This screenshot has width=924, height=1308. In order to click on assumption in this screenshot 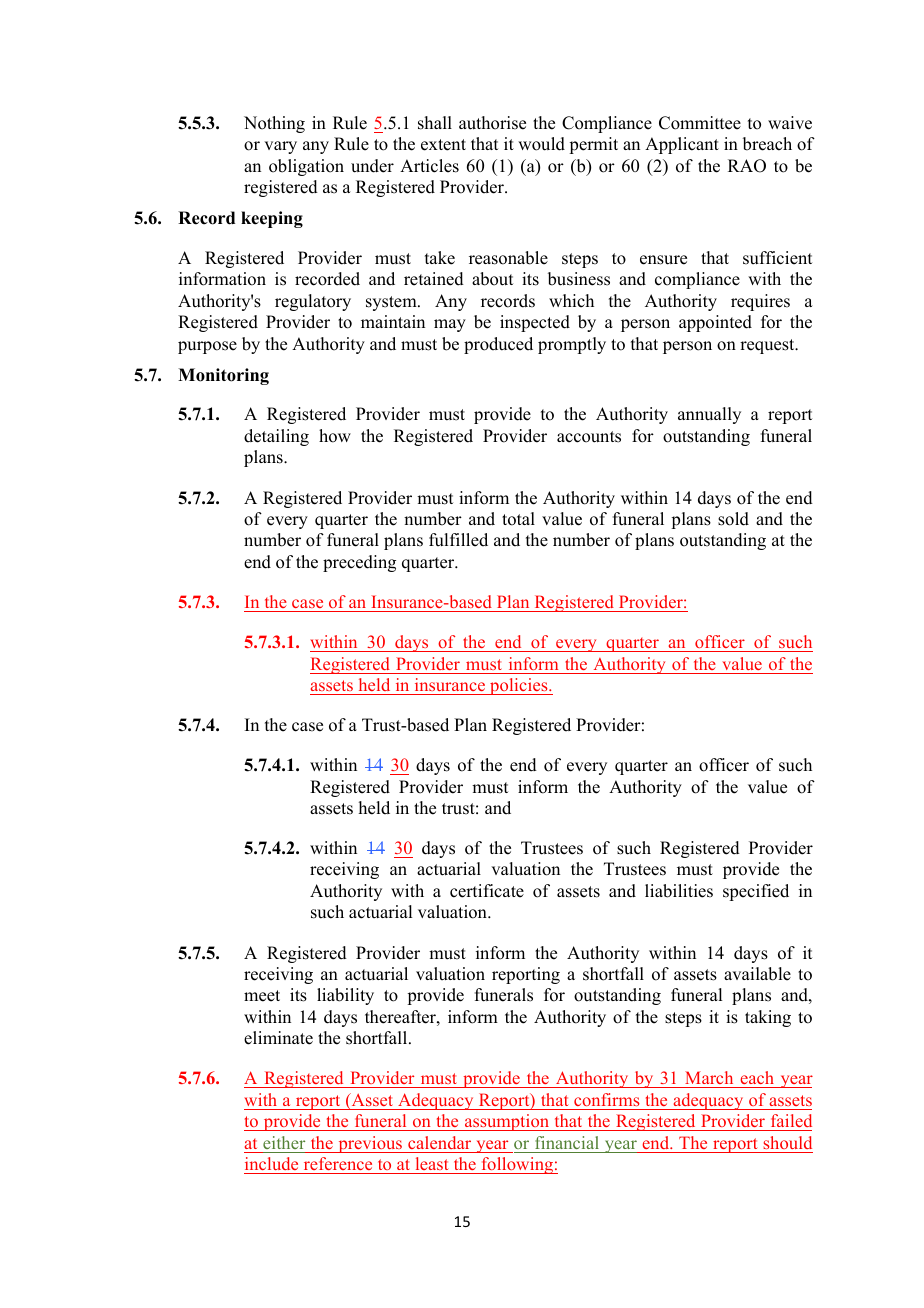, I will do `click(507, 1122)`.
